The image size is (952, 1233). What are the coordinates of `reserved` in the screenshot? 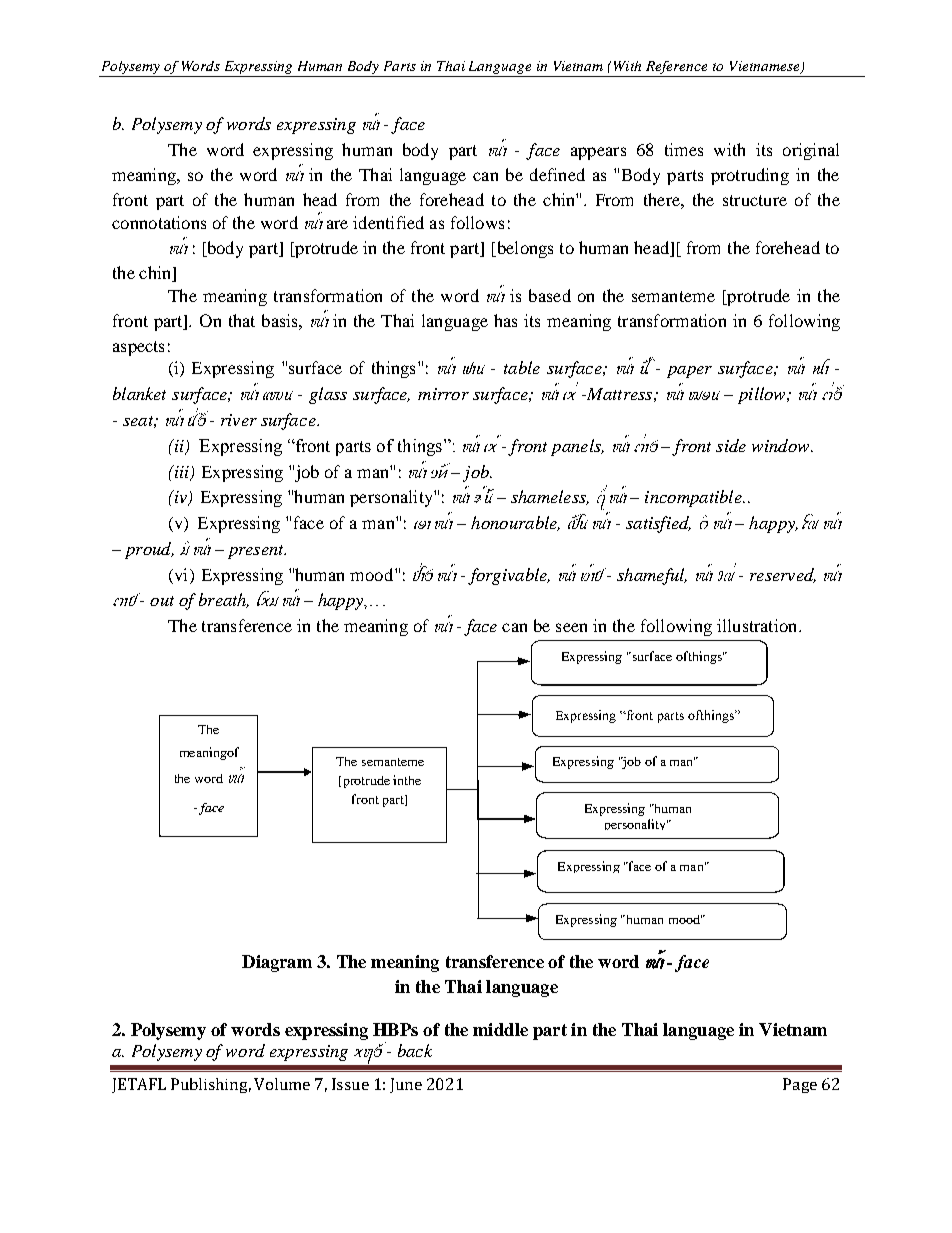 It's located at (783, 575).
